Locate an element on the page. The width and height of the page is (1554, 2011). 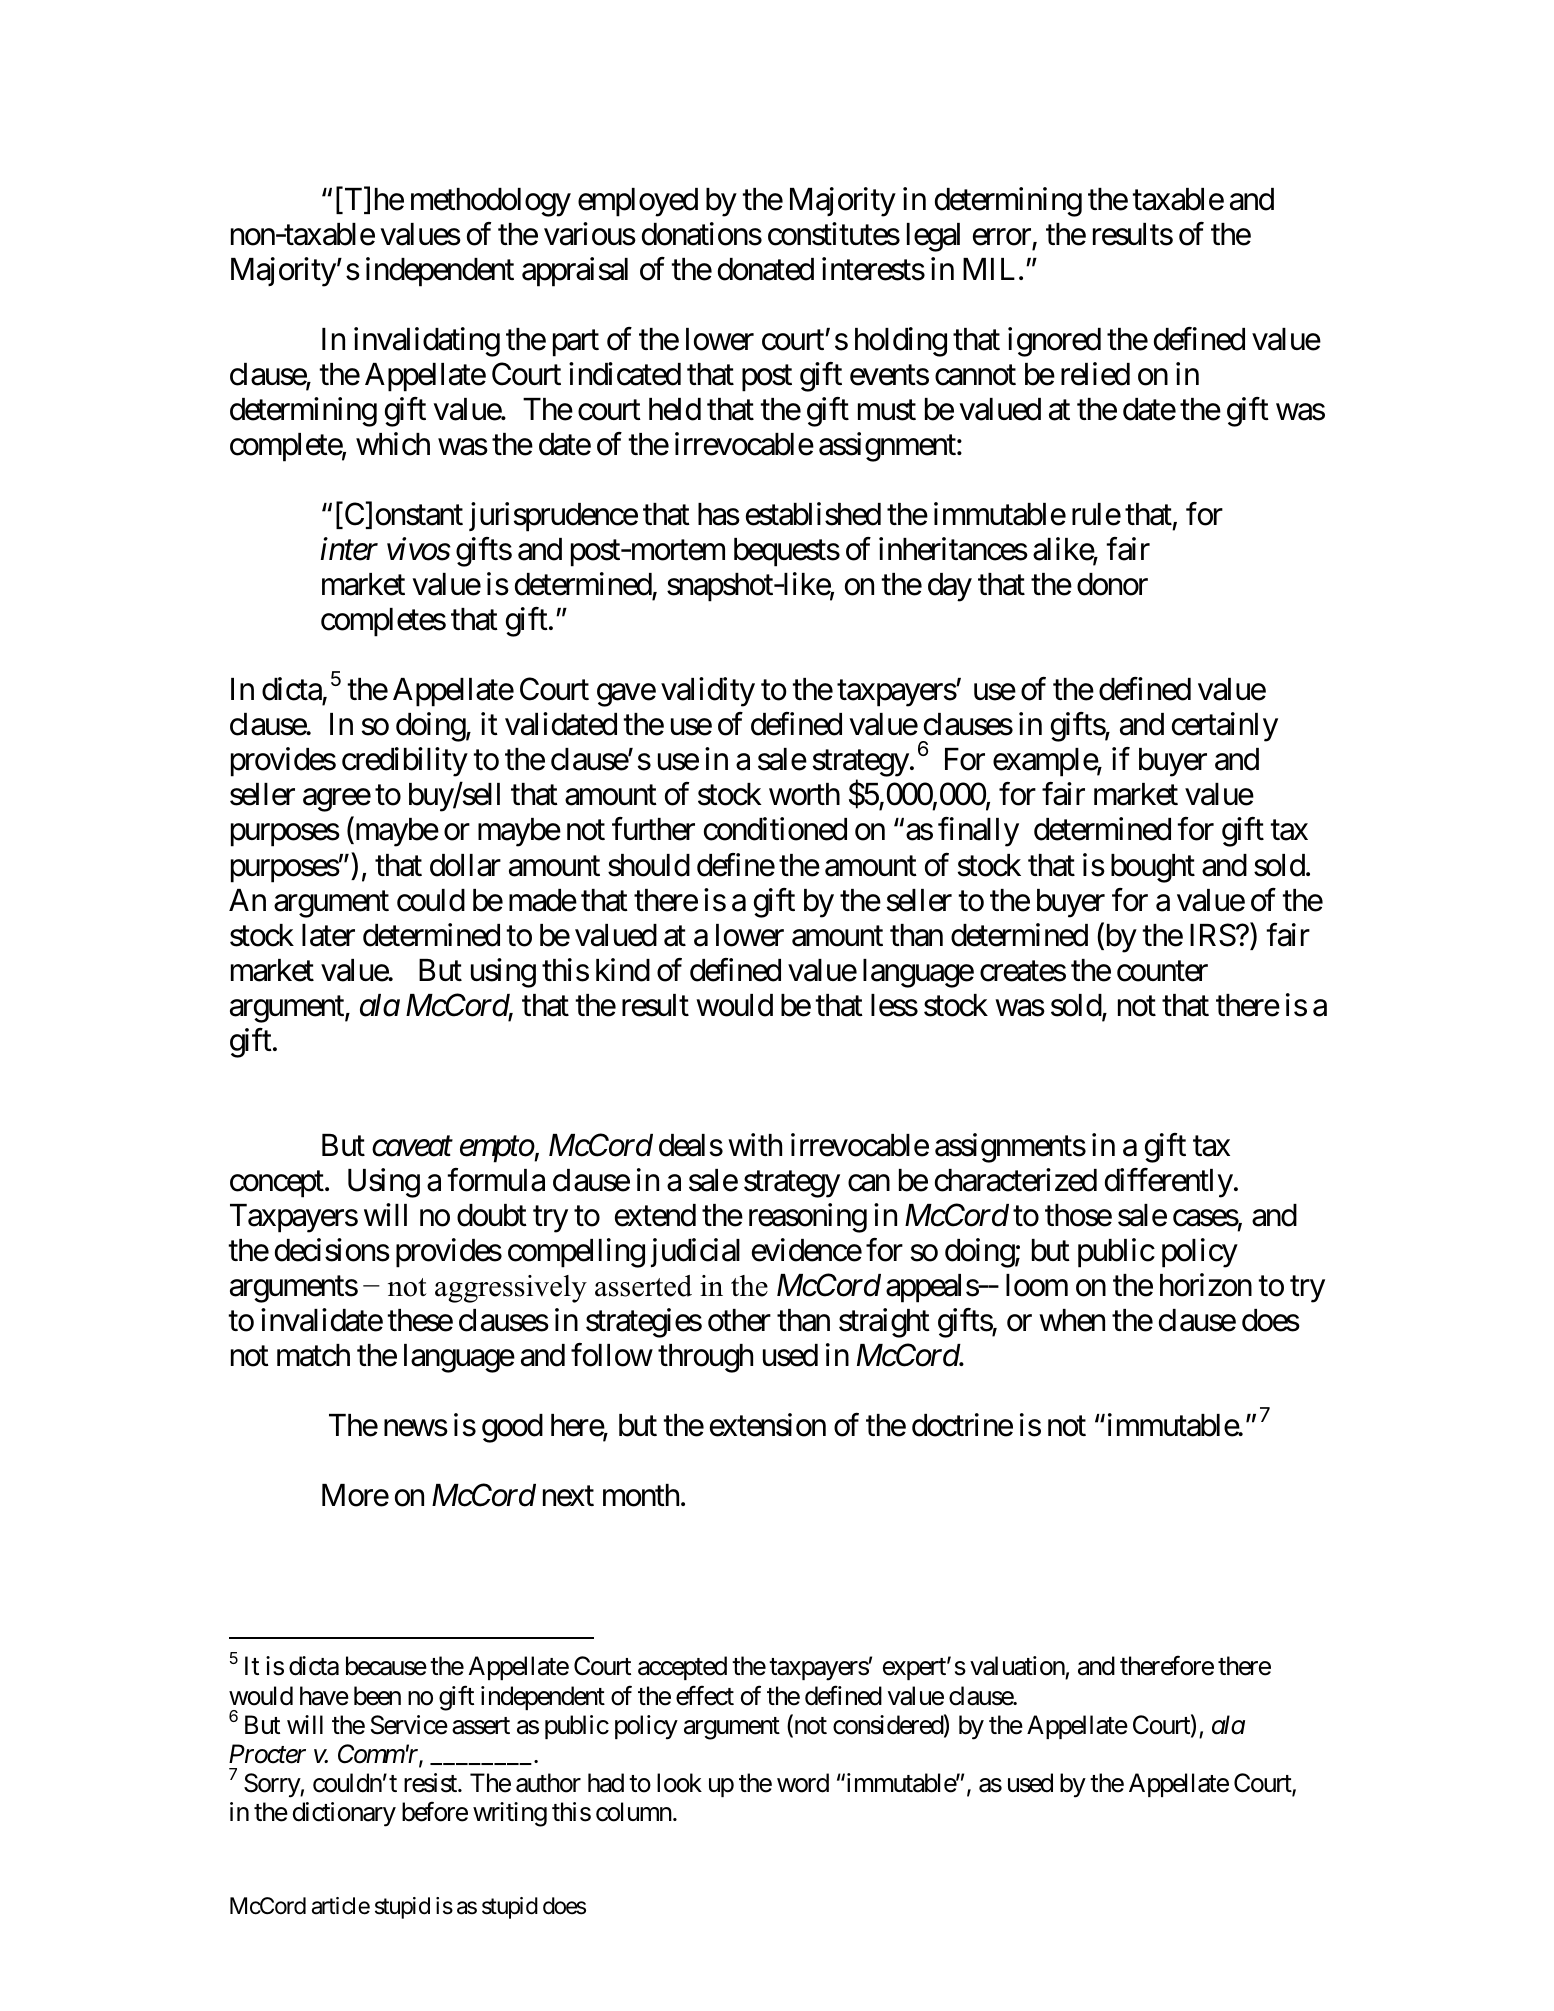
error is located at coordinates (1002, 237).
